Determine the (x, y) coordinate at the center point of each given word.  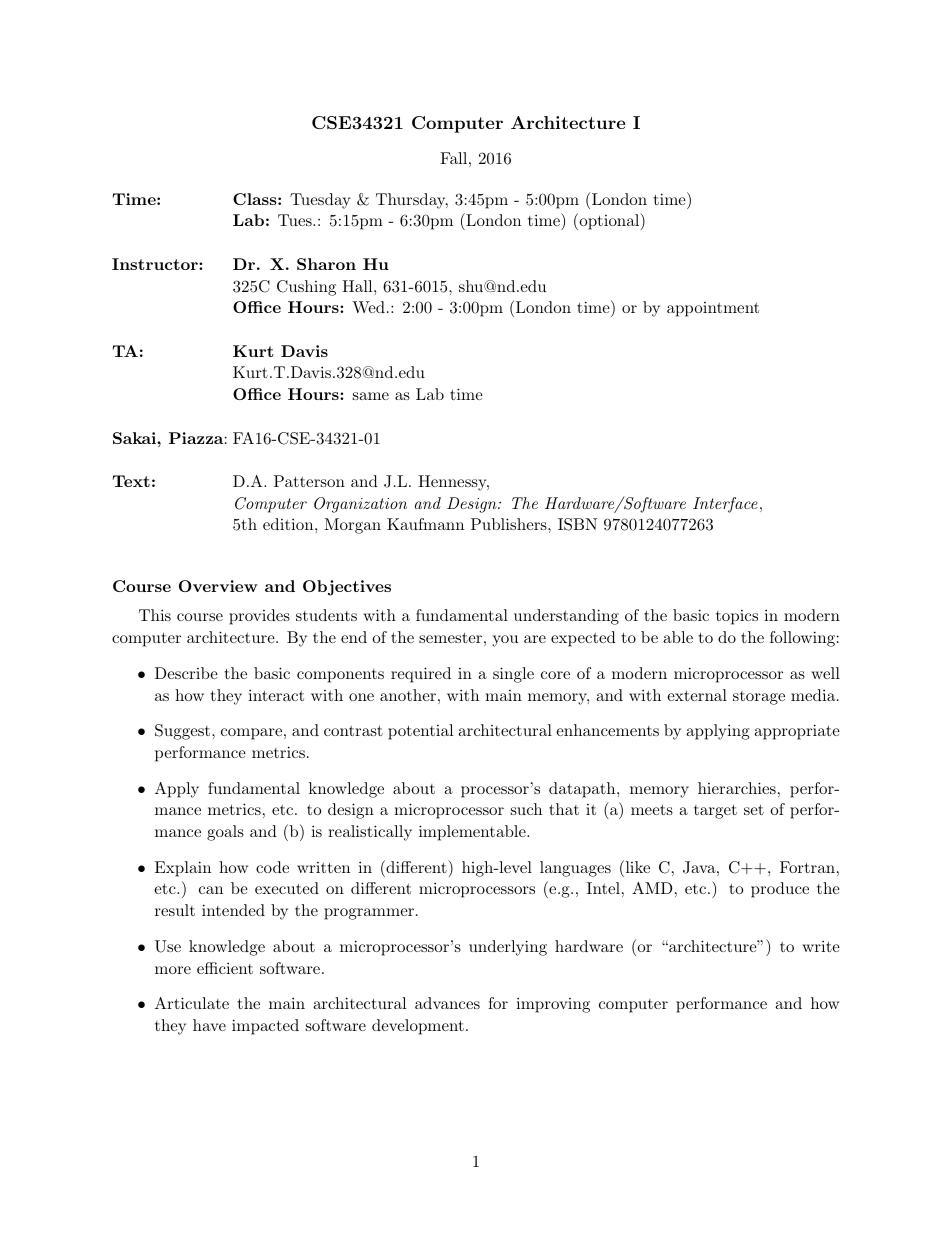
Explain (183, 869)
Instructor (156, 264)
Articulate (192, 1003)
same (371, 396)
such (526, 809)
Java (699, 867)
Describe (186, 673)
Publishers (510, 524)
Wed (368, 307)
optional (609, 221)
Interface (725, 505)
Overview (218, 586)
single (513, 675)
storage (759, 698)
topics (737, 617)
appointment (713, 309)
